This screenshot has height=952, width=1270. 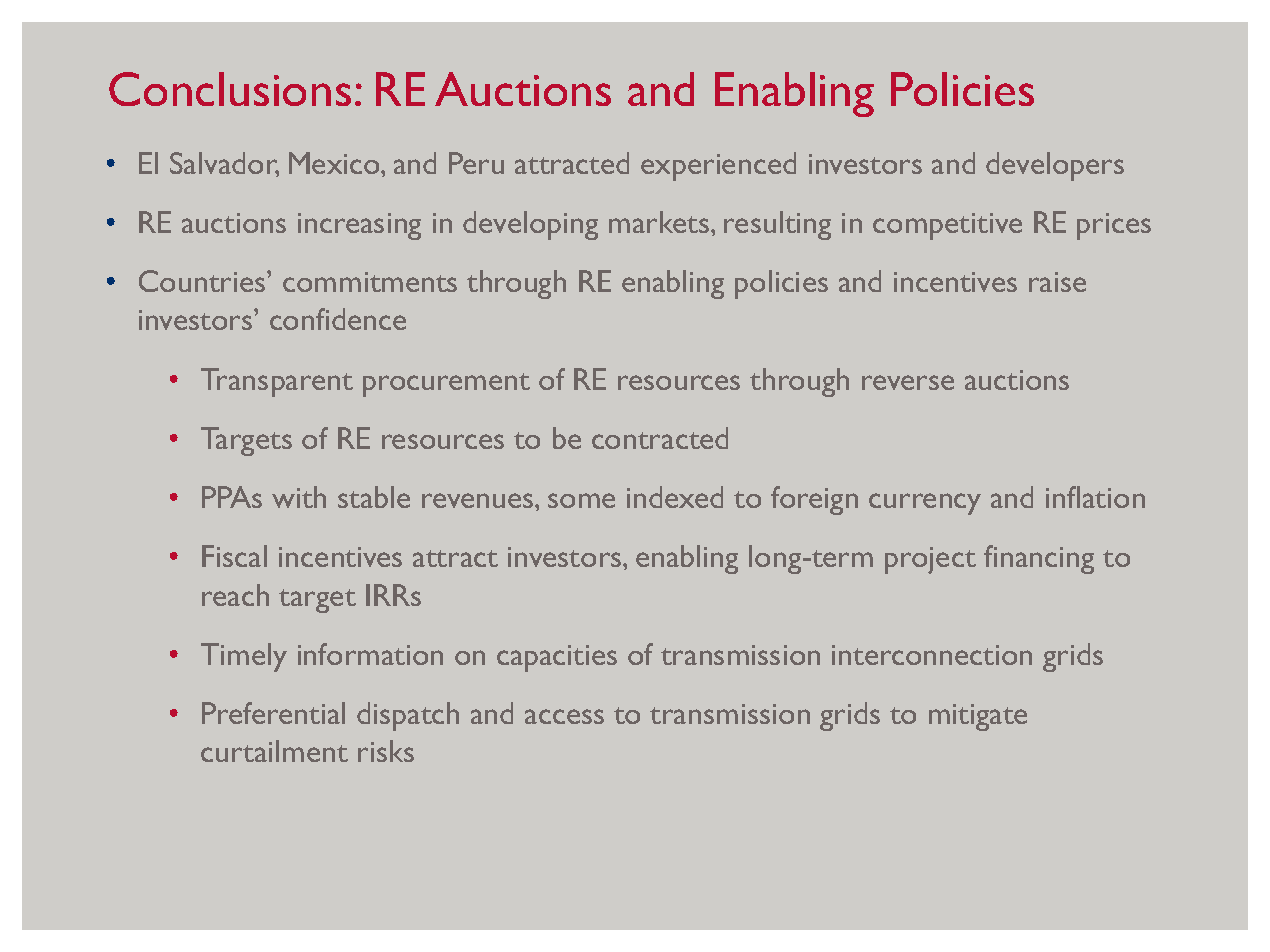 I want to click on reverse, so click(x=908, y=382).
